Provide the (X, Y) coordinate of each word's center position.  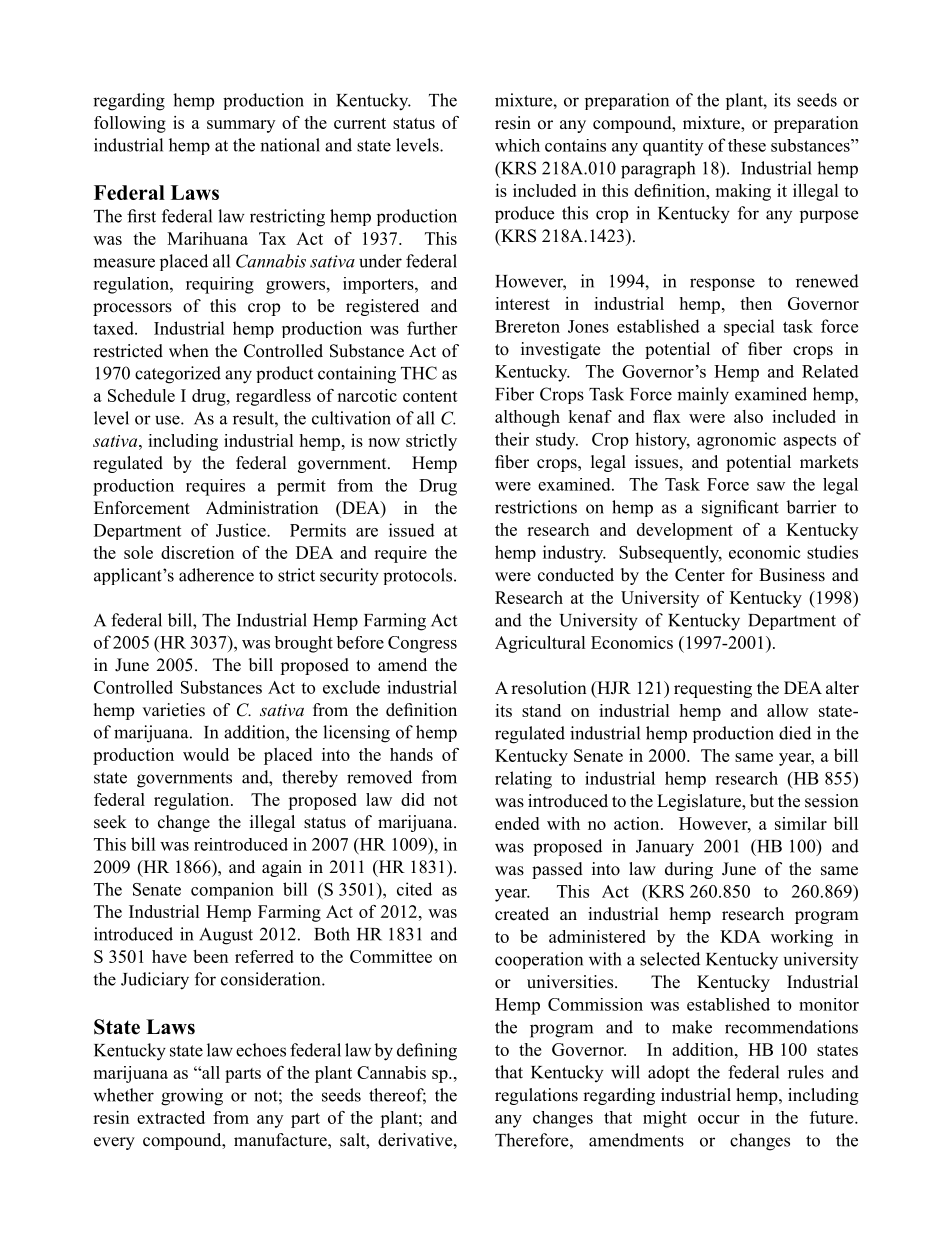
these (747, 145)
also (748, 416)
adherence (216, 575)
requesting (713, 689)
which (517, 145)
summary (241, 126)
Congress (422, 644)
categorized (178, 375)
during (689, 870)
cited (414, 889)
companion (232, 890)
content (430, 396)
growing (192, 1097)
